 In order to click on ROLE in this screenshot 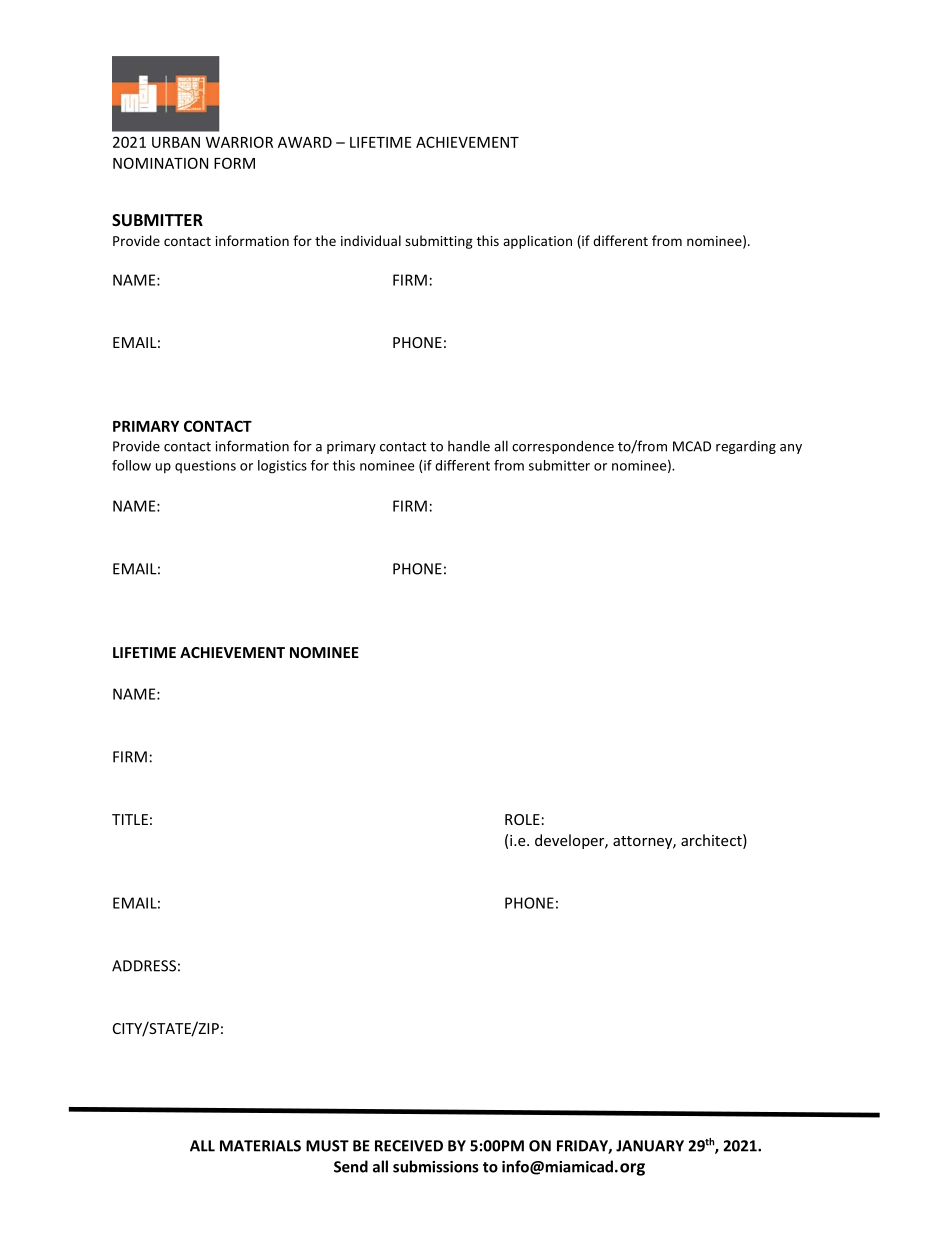, I will do `click(522, 819)`.
